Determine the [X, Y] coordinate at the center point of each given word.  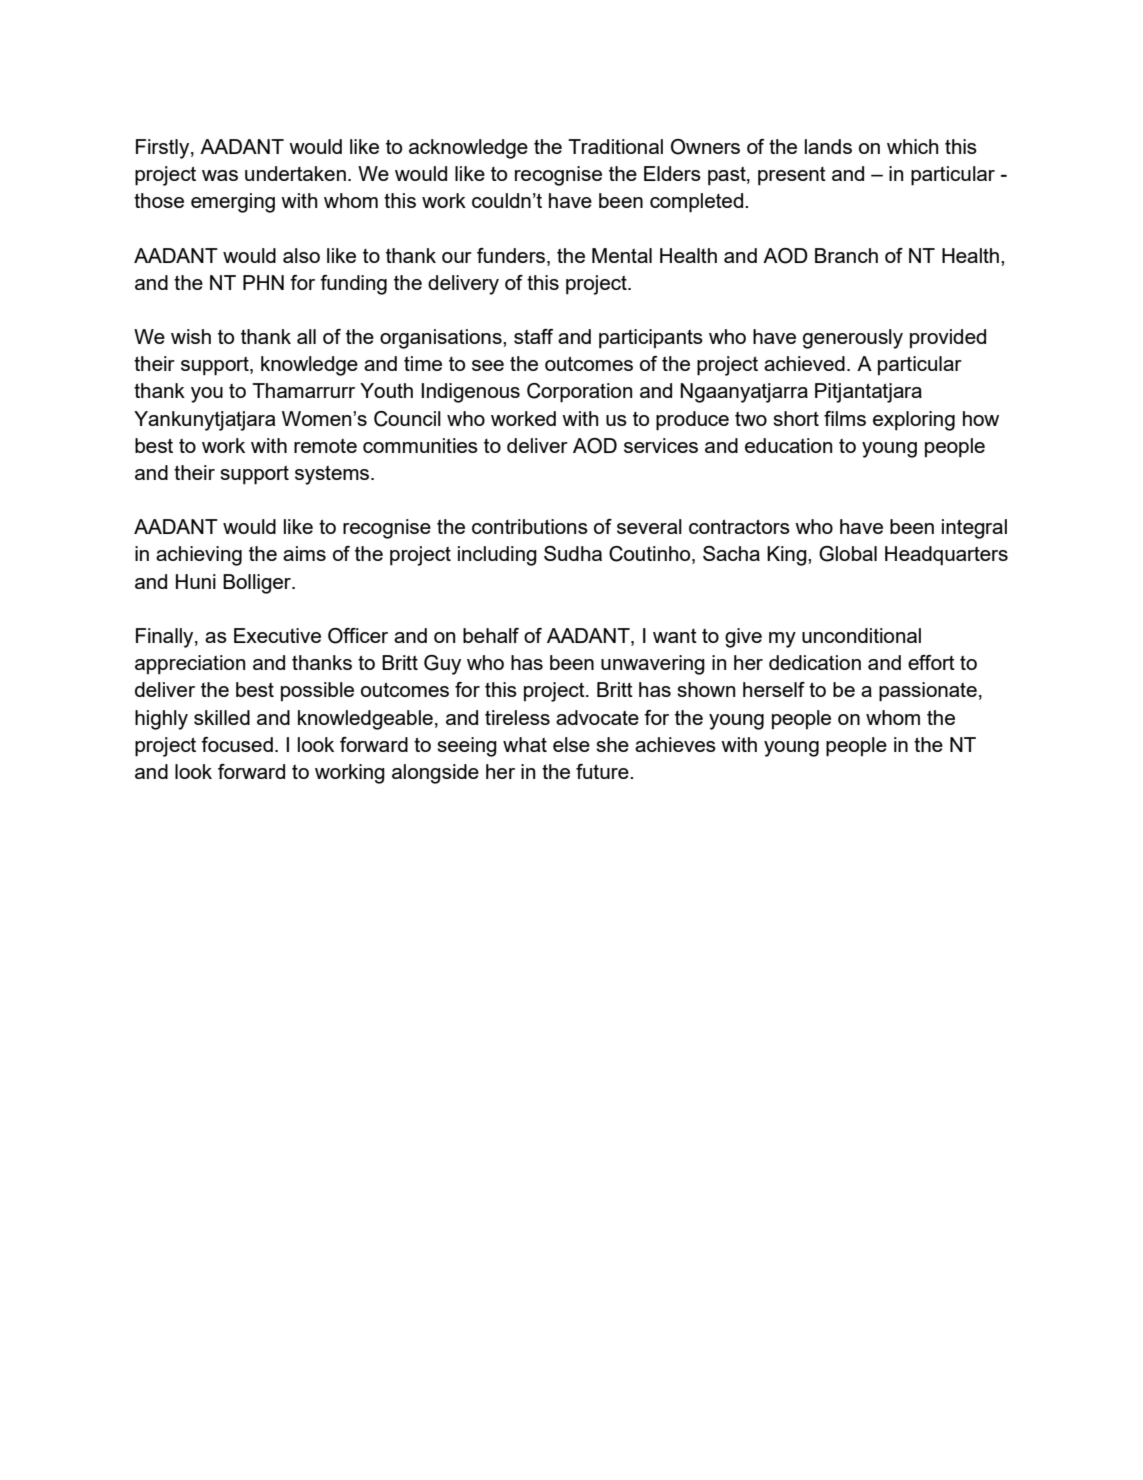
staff [533, 336]
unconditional [861, 635]
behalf [491, 635]
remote [325, 446]
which [912, 146]
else [571, 744]
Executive [277, 635]
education [788, 445]
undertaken [295, 173]
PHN [263, 282]
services [661, 445]
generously [853, 339]
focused [237, 744]
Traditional [615, 146]
